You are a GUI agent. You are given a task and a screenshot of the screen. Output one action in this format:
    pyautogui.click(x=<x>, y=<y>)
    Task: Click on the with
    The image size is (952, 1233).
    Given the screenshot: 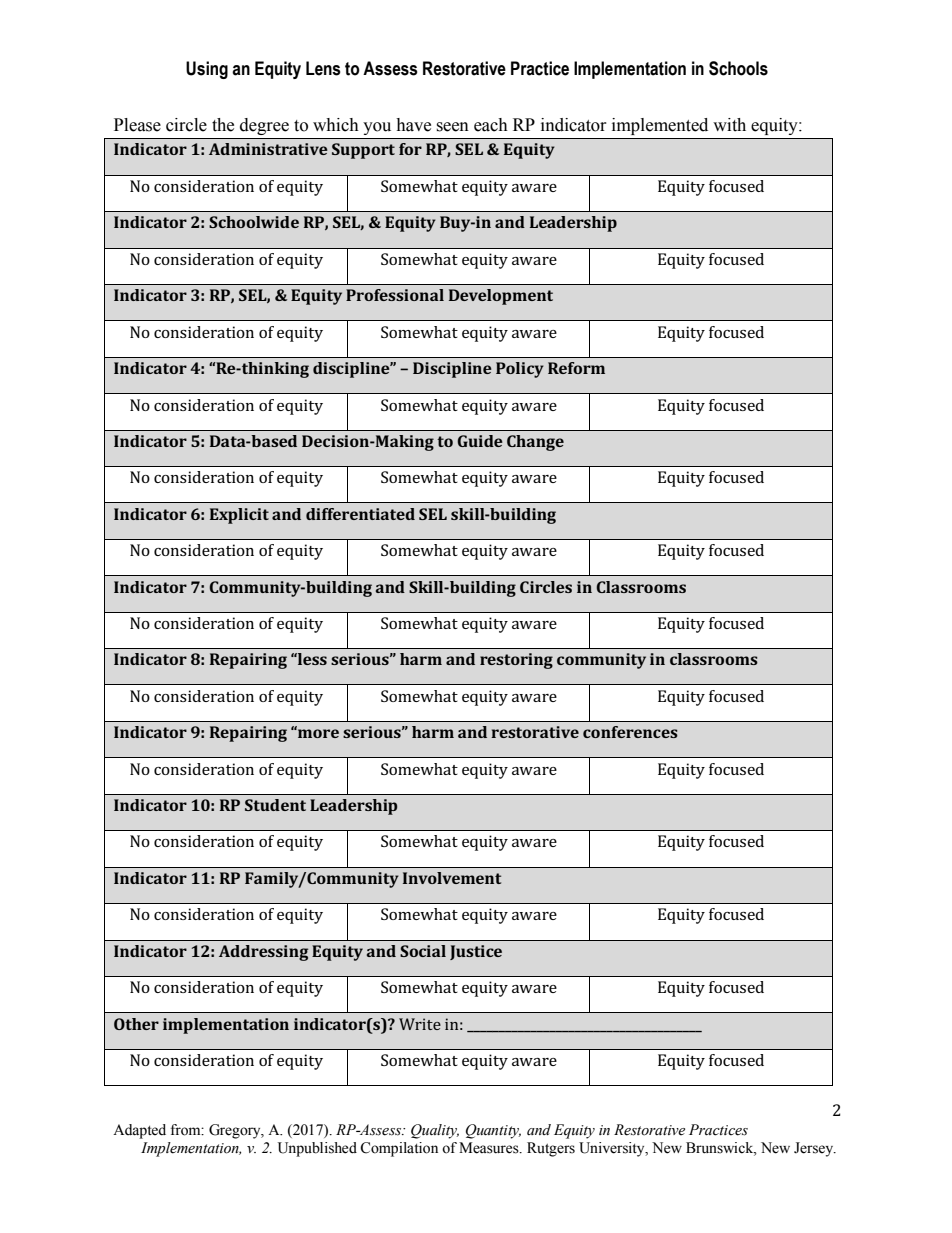 What is the action you would take?
    pyautogui.click(x=729, y=125)
